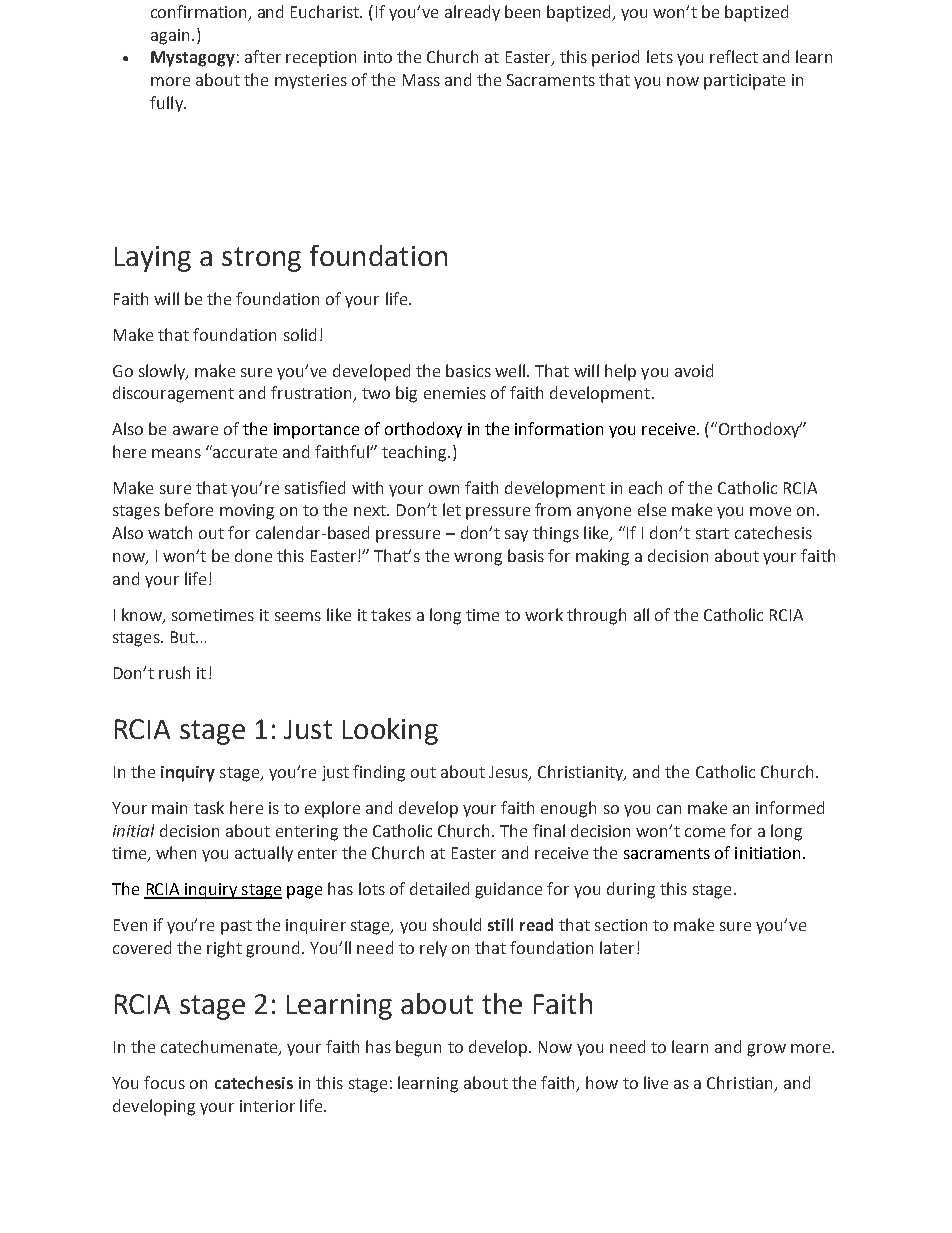 The image size is (952, 1233). What do you see at coordinates (261, 259) in the screenshot?
I see `strong` at bounding box center [261, 259].
